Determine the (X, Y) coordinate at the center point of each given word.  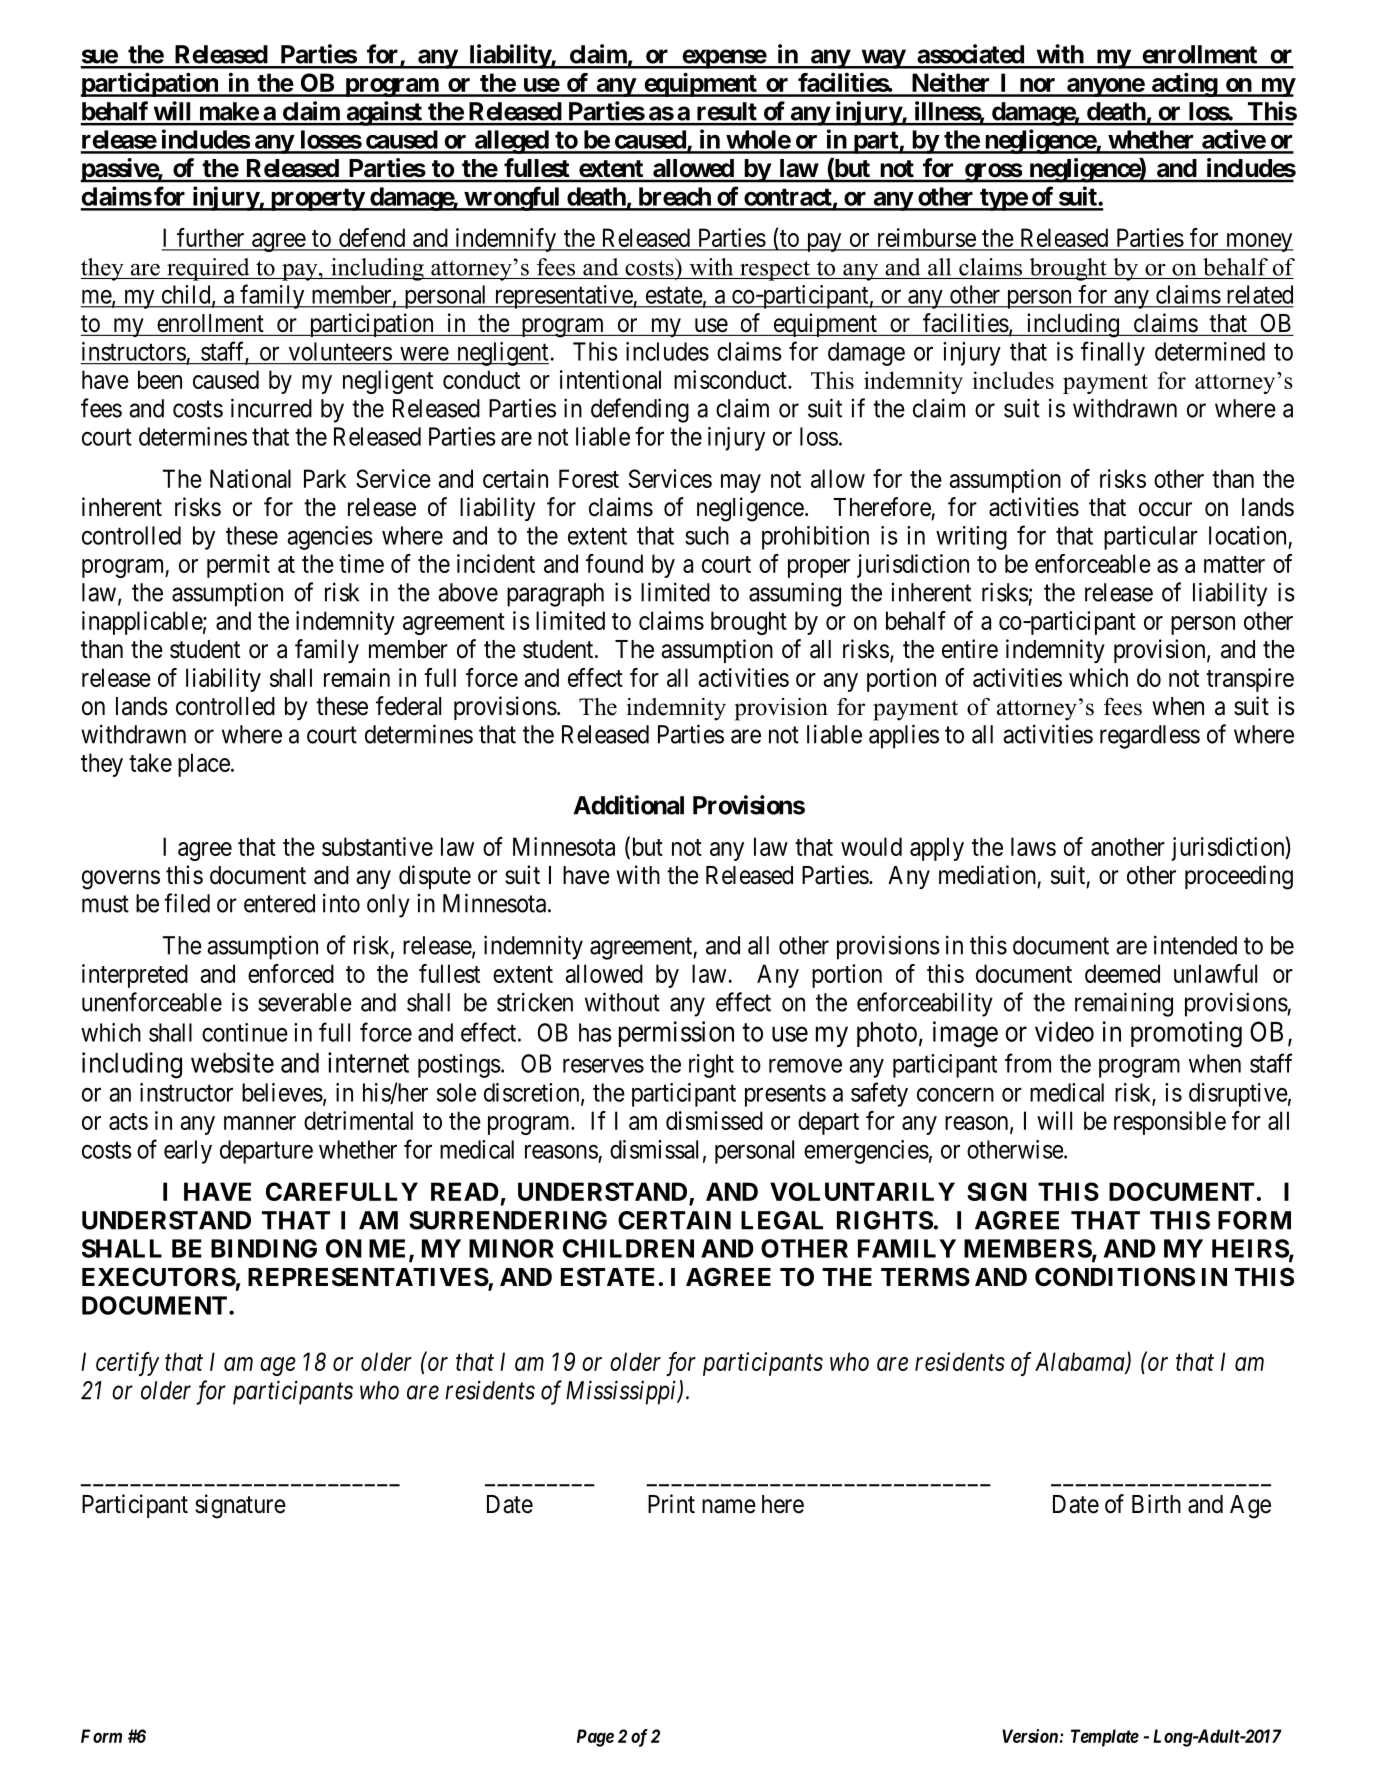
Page (595, 1738)
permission (676, 1034)
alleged (511, 142)
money (1259, 242)
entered (279, 903)
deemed (1122, 973)
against (384, 113)
